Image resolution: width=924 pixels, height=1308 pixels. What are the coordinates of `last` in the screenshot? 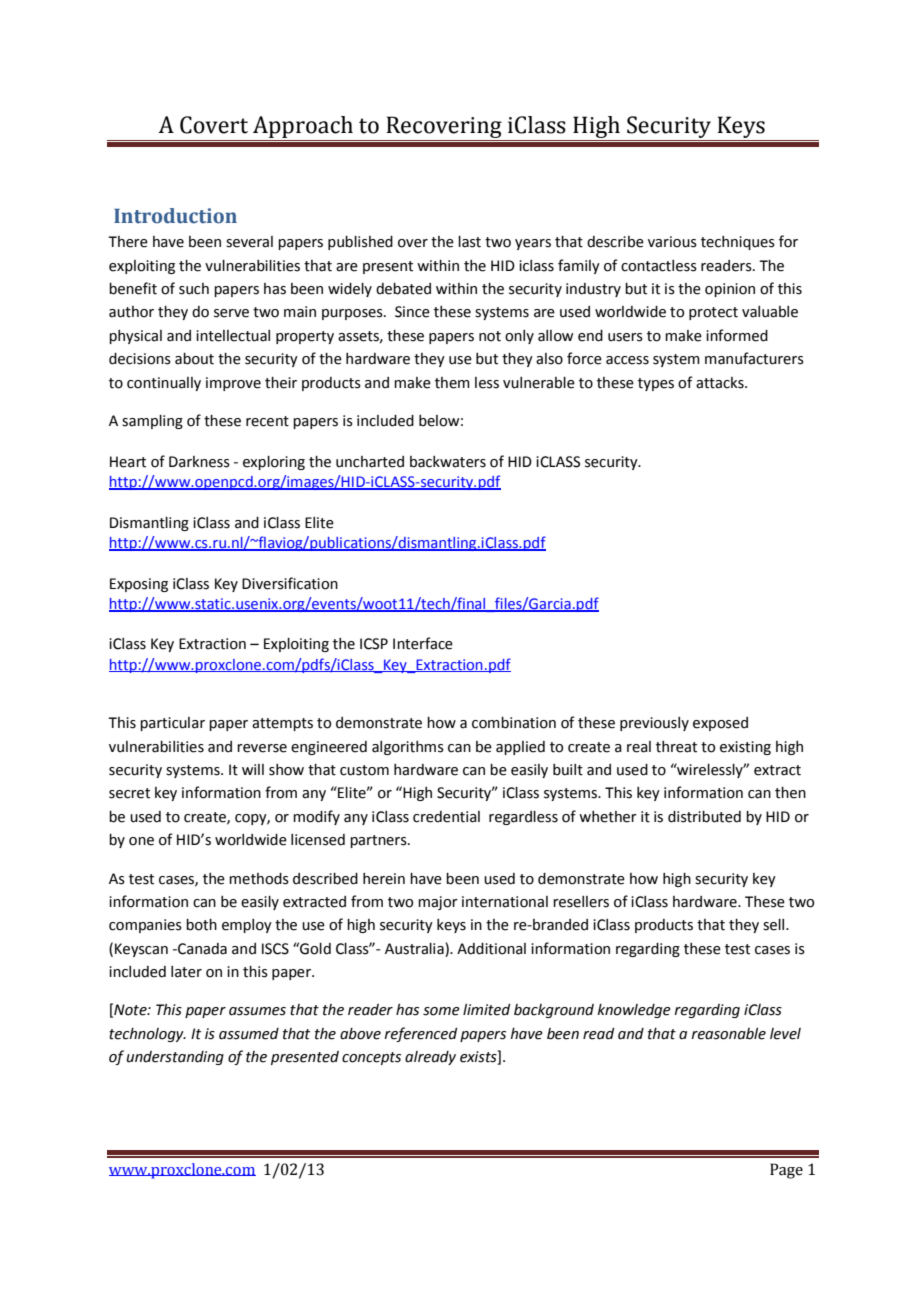 It's located at (469, 242).
